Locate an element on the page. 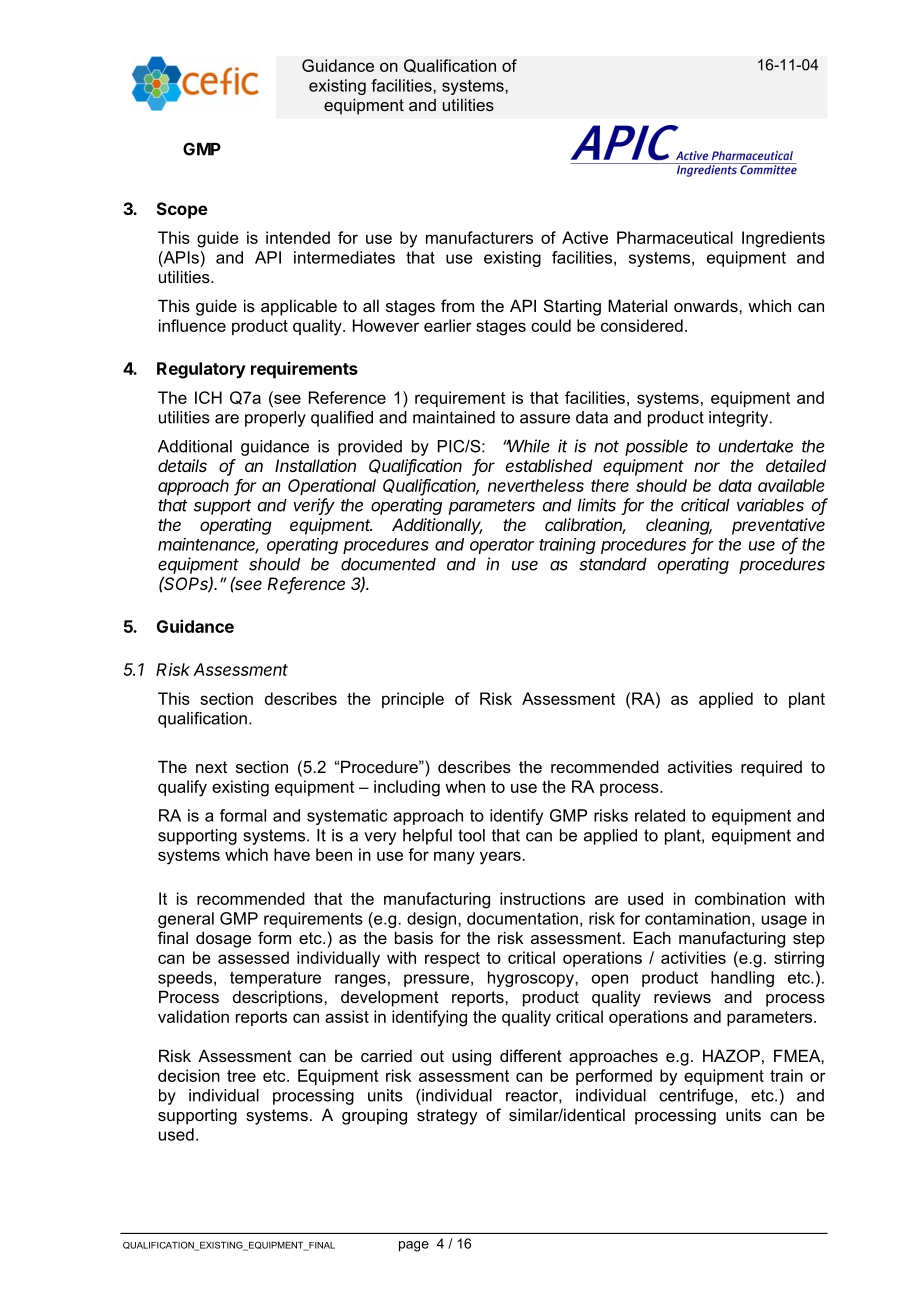  have is located at coordinates (292, 854).
